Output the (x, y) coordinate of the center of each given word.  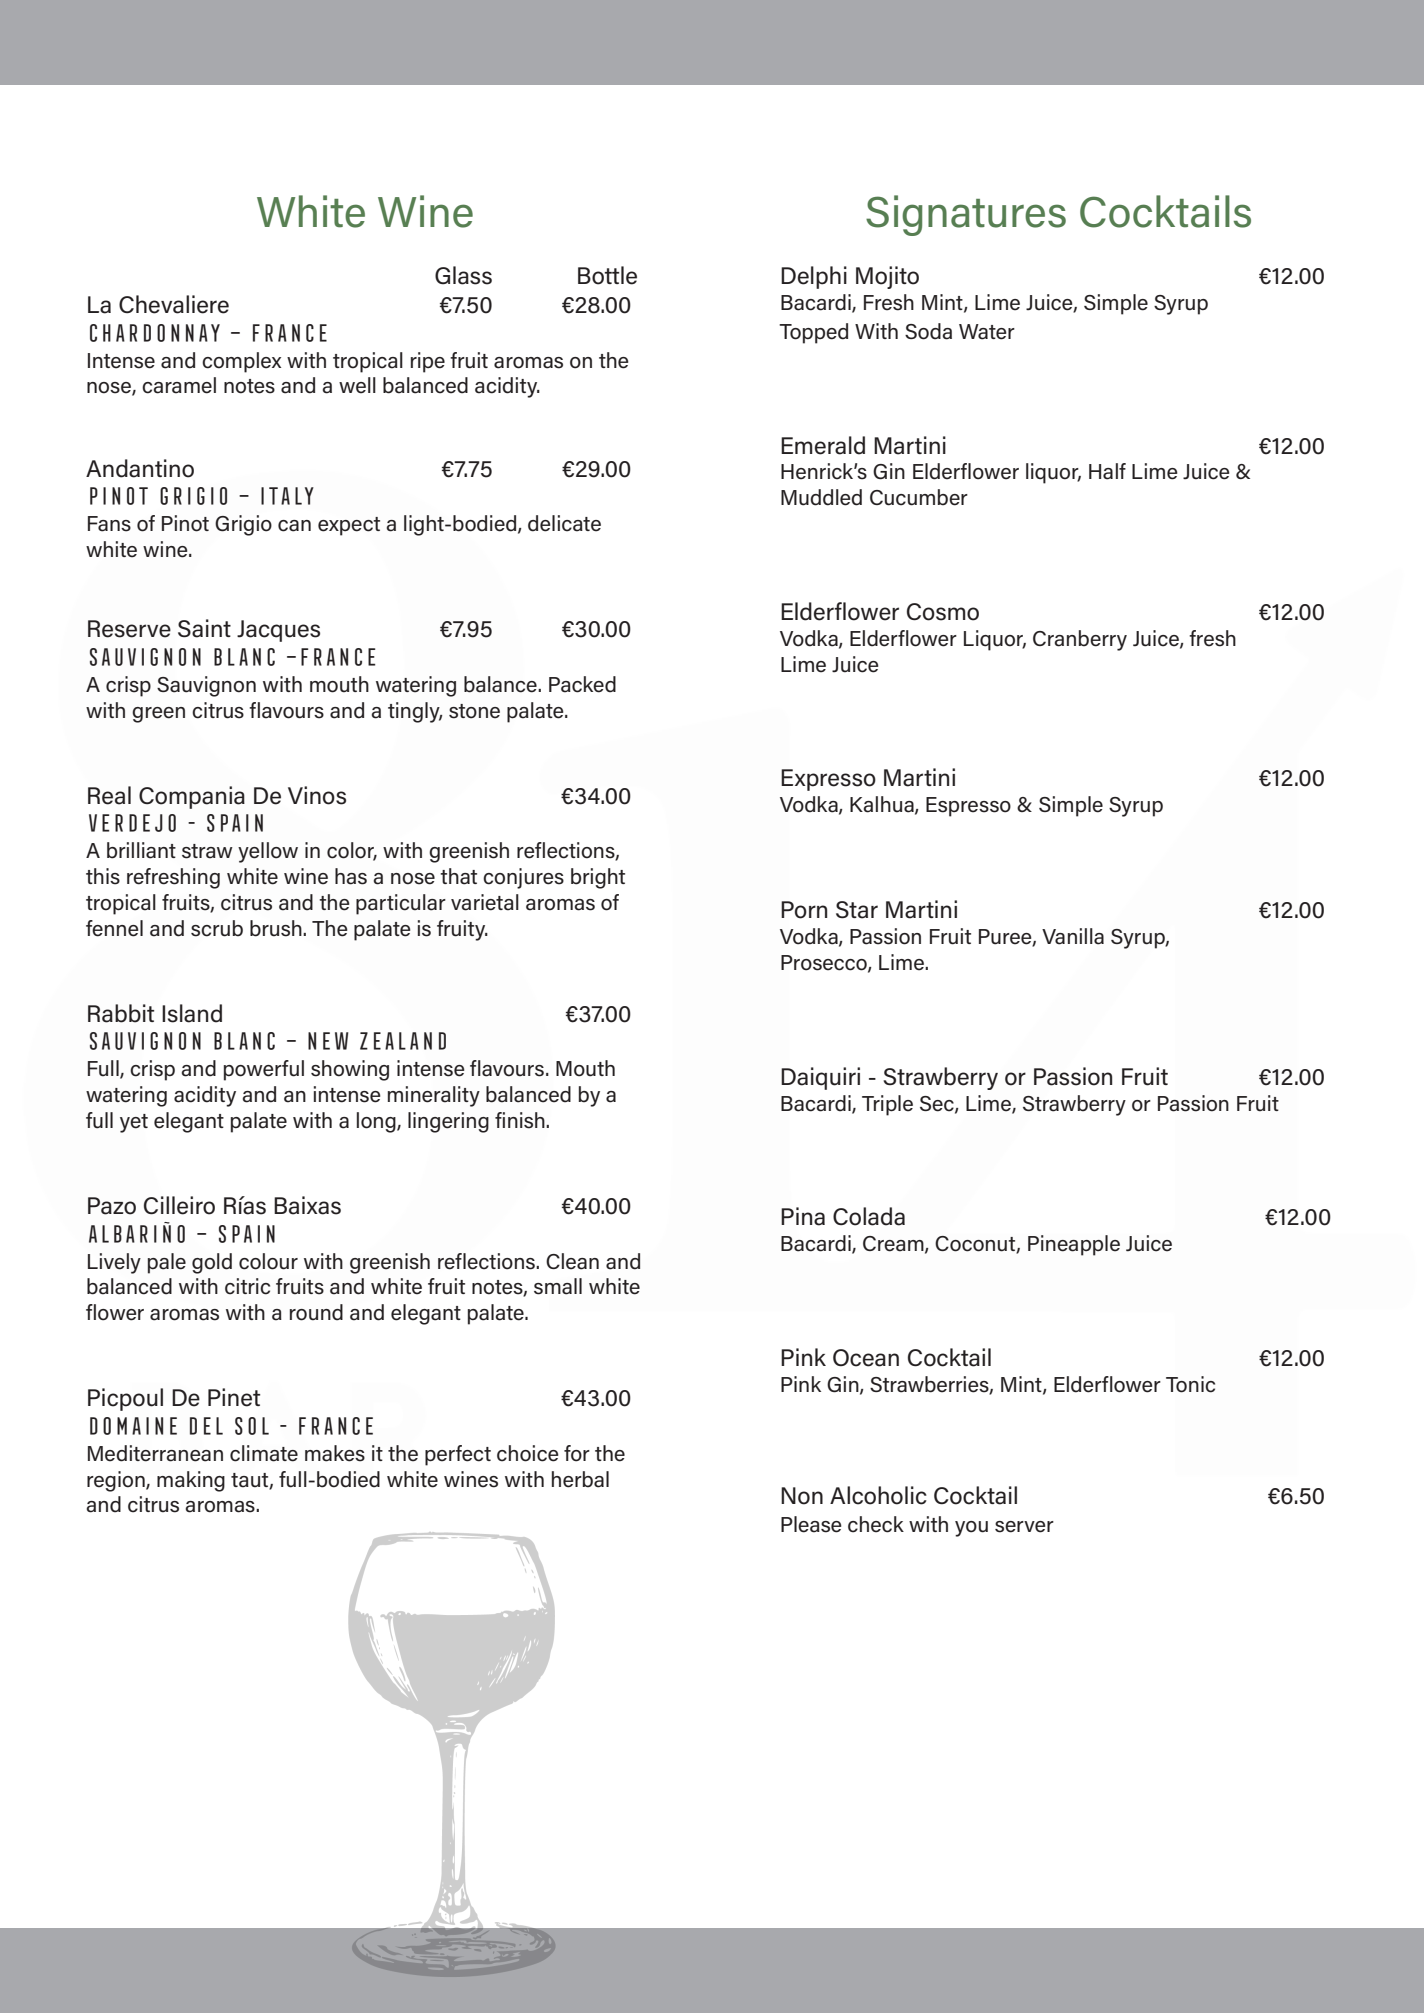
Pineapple (1074, 1245)
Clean (572, 1261)
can (294, 526)
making (191, 1481)
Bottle (607, 275)
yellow (268, 852)
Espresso (968, 807)
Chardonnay (155, 333)
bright (598, 878)
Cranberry (1080, 640)
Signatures (966, 215)
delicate (564, 523)
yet (134, 1123)
